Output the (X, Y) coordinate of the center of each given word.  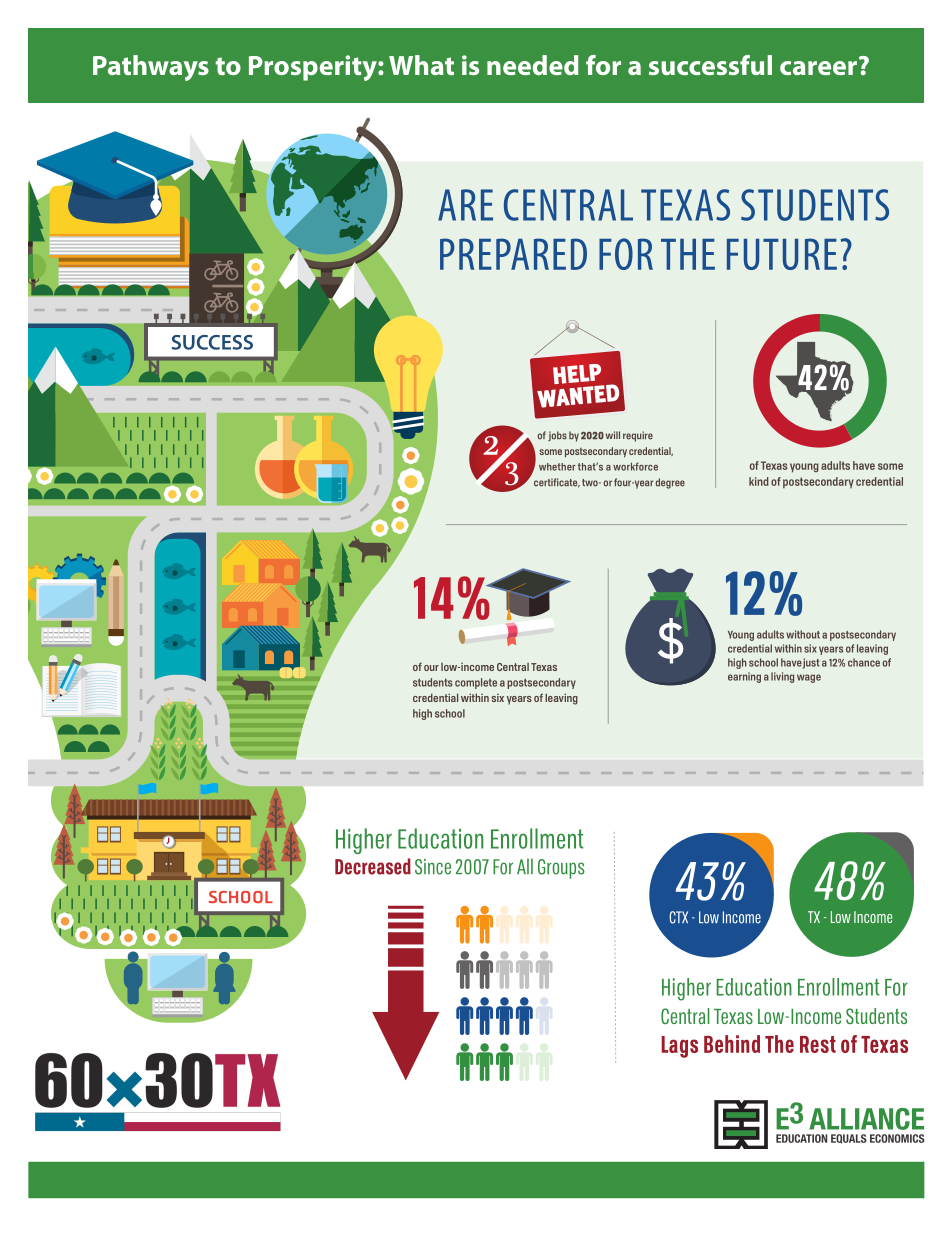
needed (533, 65)
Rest (818, 1044)
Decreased (373, 866)
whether (557, 467)
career (818, 68)
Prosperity (314, 68)
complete (476, 683)
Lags (680, 1047)
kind (759, 481)
